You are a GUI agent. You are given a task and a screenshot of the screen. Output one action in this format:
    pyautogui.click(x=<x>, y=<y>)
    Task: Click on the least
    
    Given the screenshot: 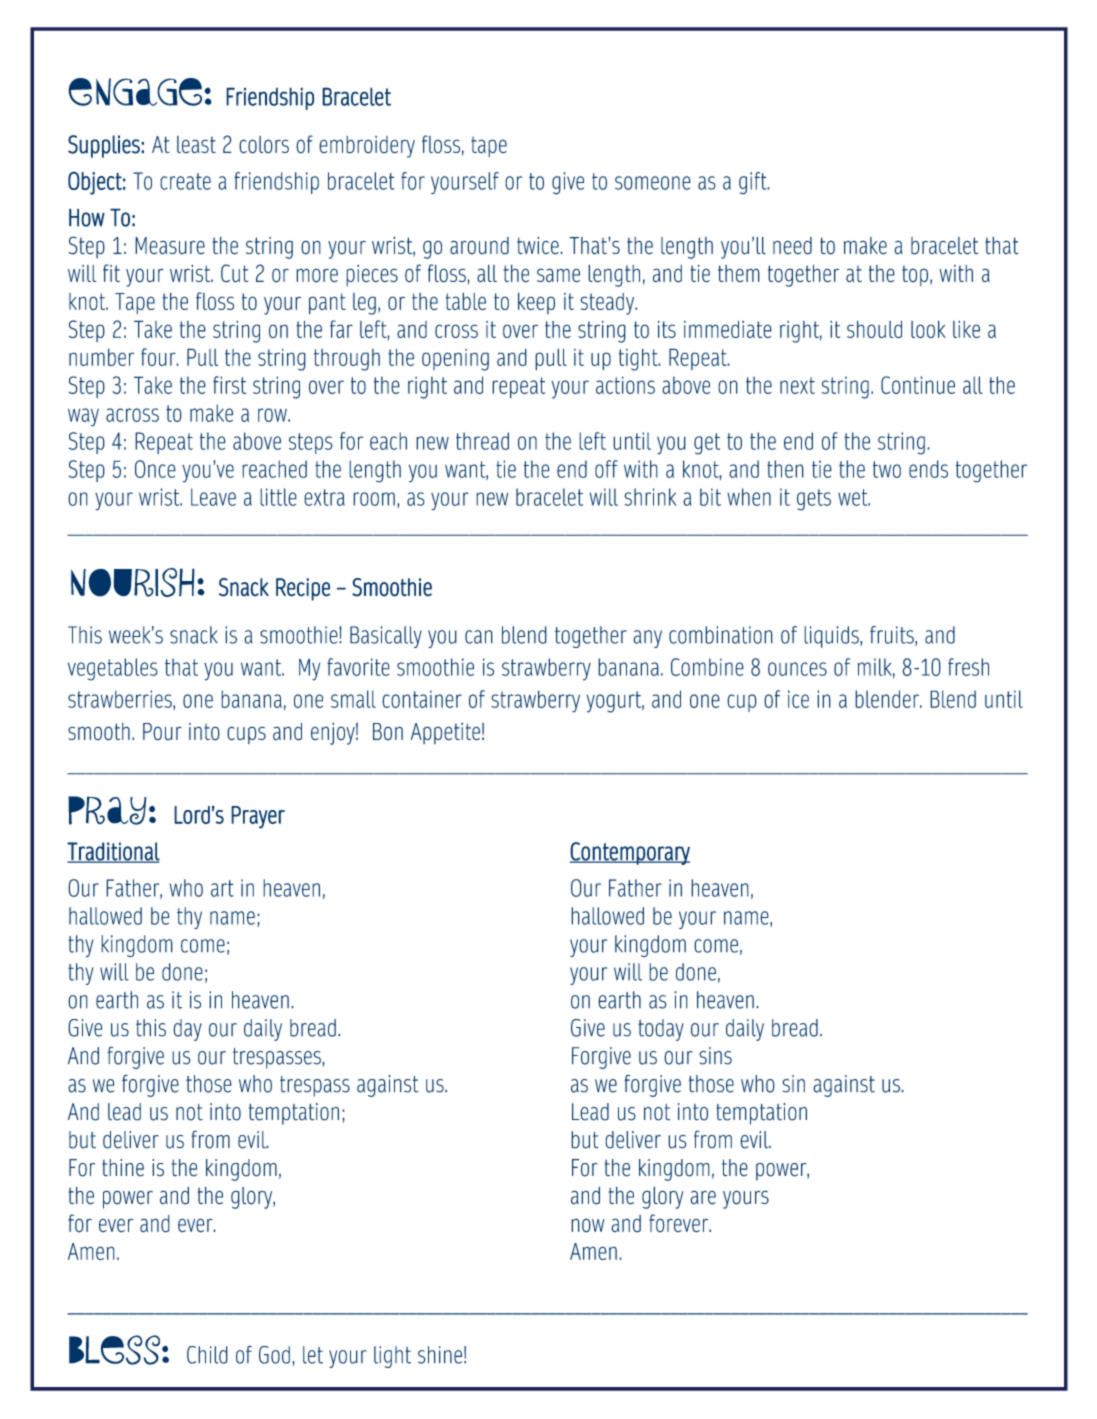 What is the action you would take?
    pyautogui.click(x=196, y=145)
